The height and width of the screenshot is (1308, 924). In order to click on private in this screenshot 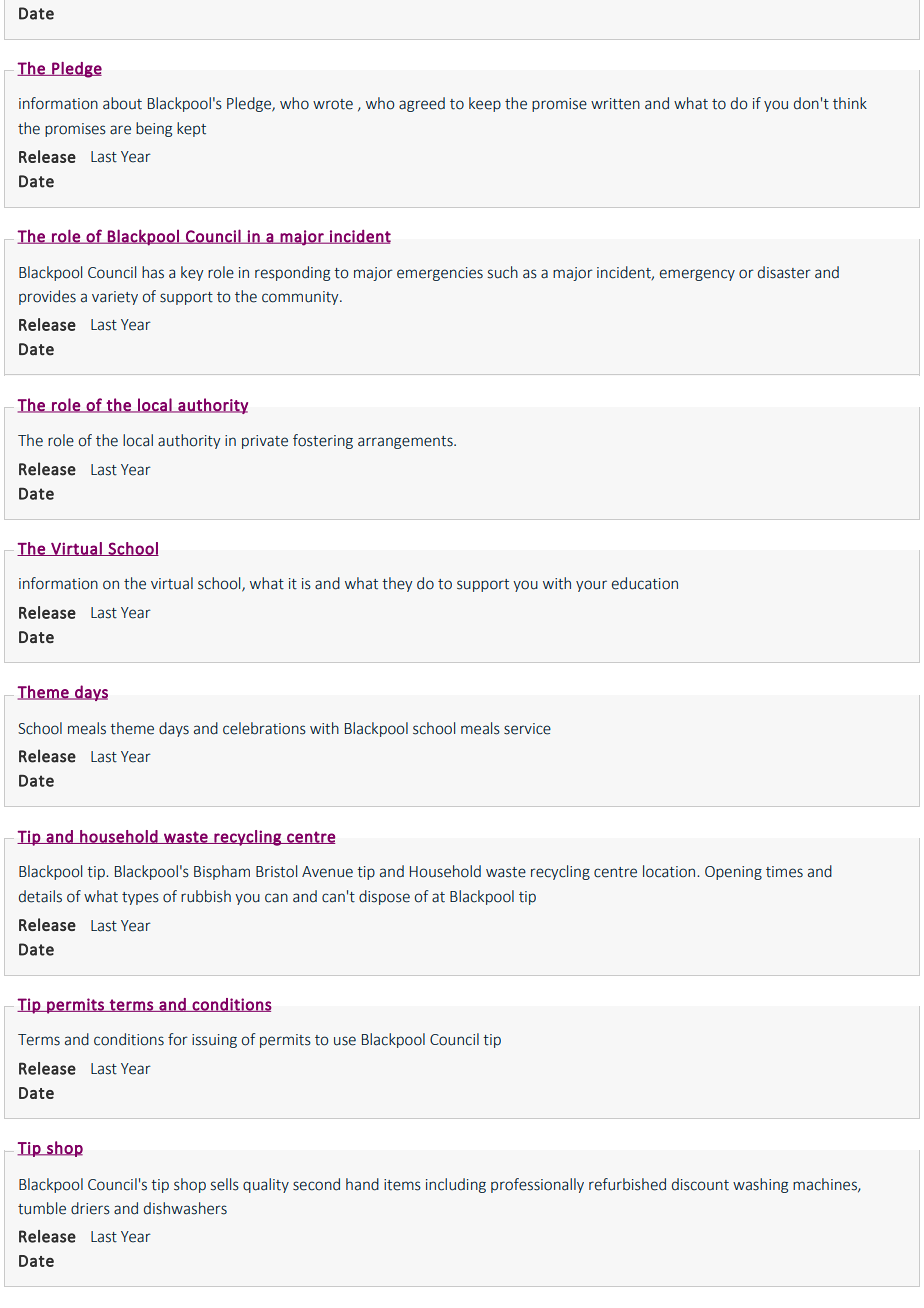, I will do `click(265, 442)`.
